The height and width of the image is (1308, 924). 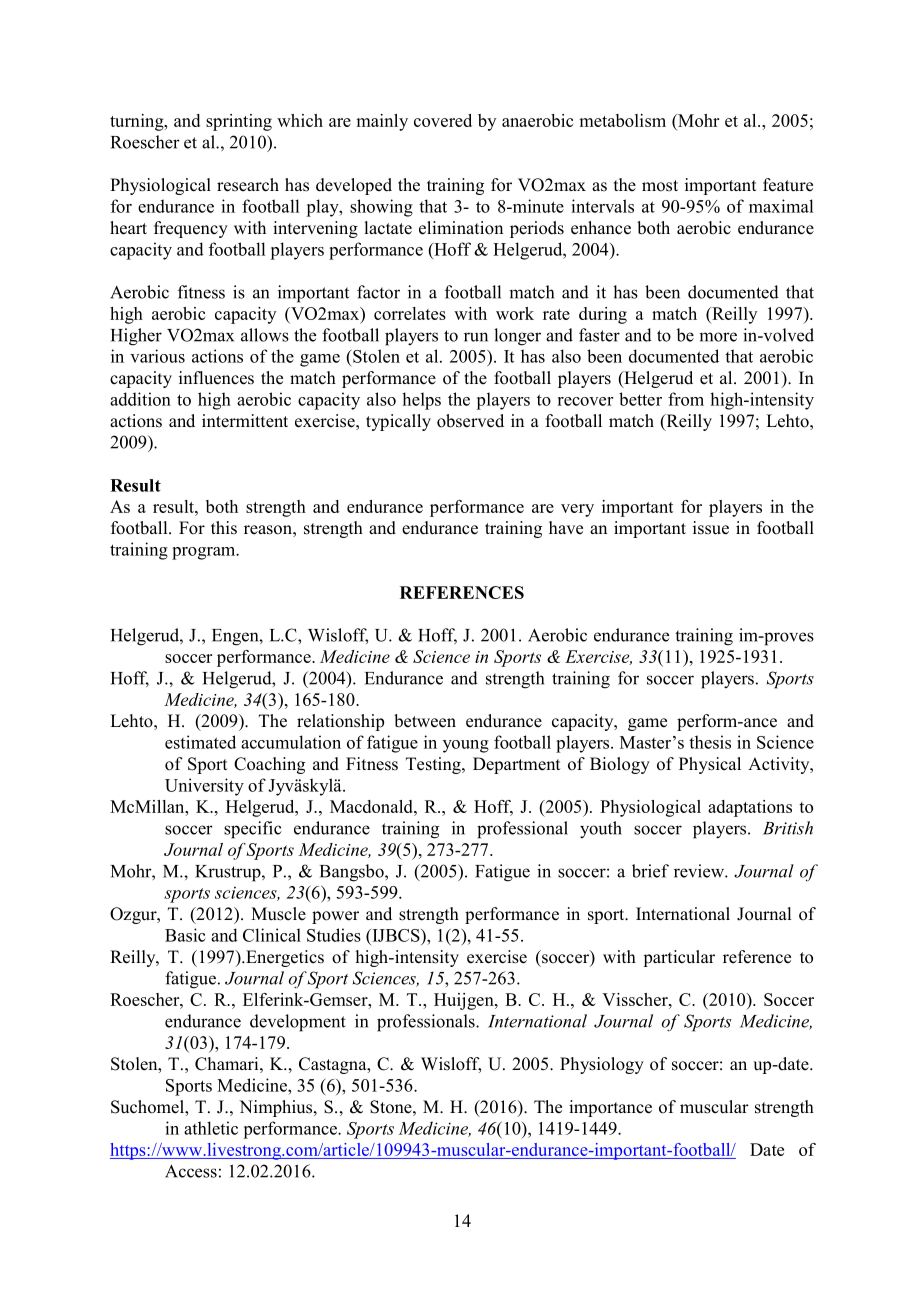 I want to click on Physiology, so click(x=602, y=1065).
